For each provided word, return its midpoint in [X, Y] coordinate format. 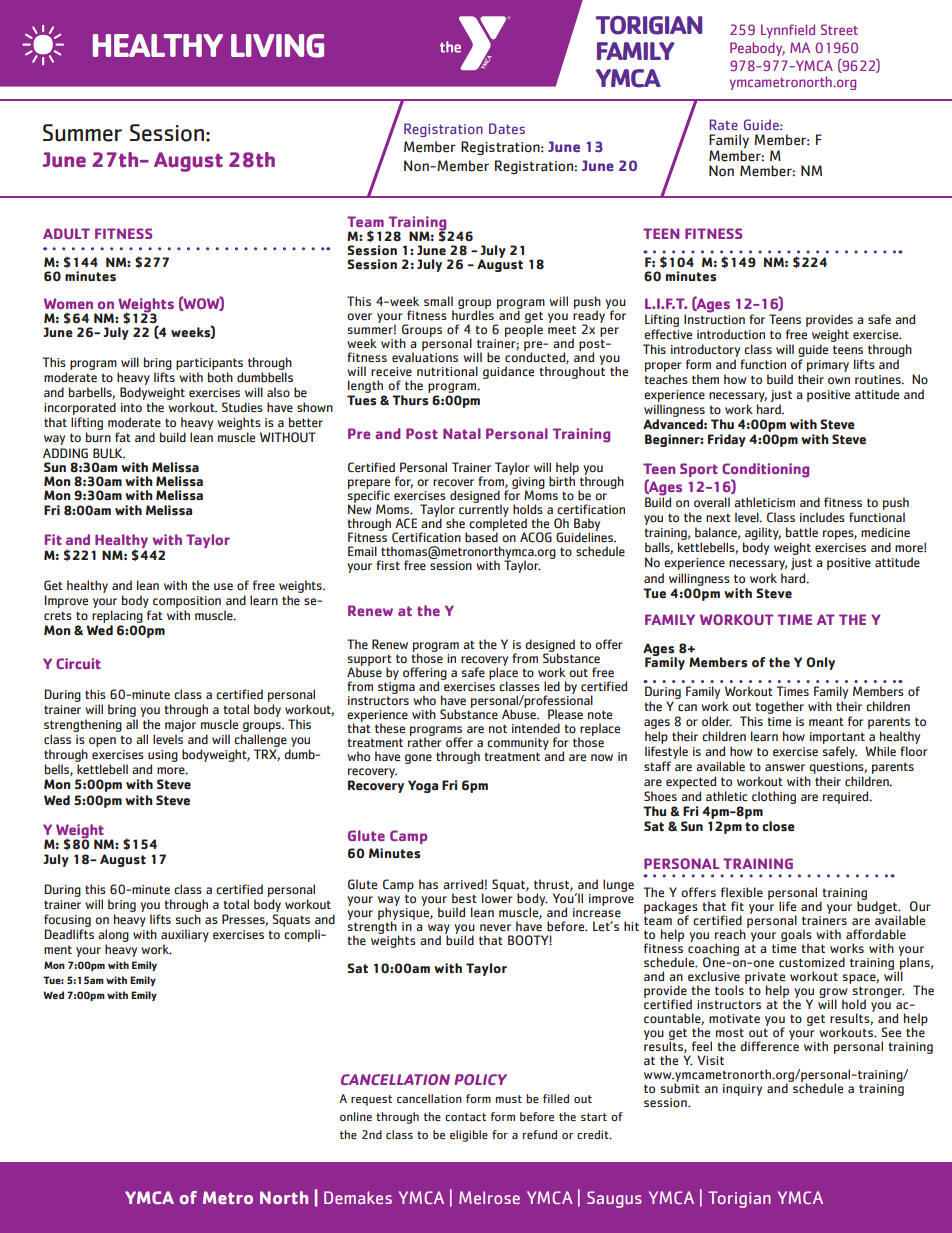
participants [209, 365]
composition [187, 602]
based [481, 536]
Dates [507, 128]
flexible [742, 892]
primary [828, 366]
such [188, 919]
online [356, 1116]
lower [497, 897]
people [524, 329]
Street [839, 29]
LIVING [277, 46]
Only [820, 663]
